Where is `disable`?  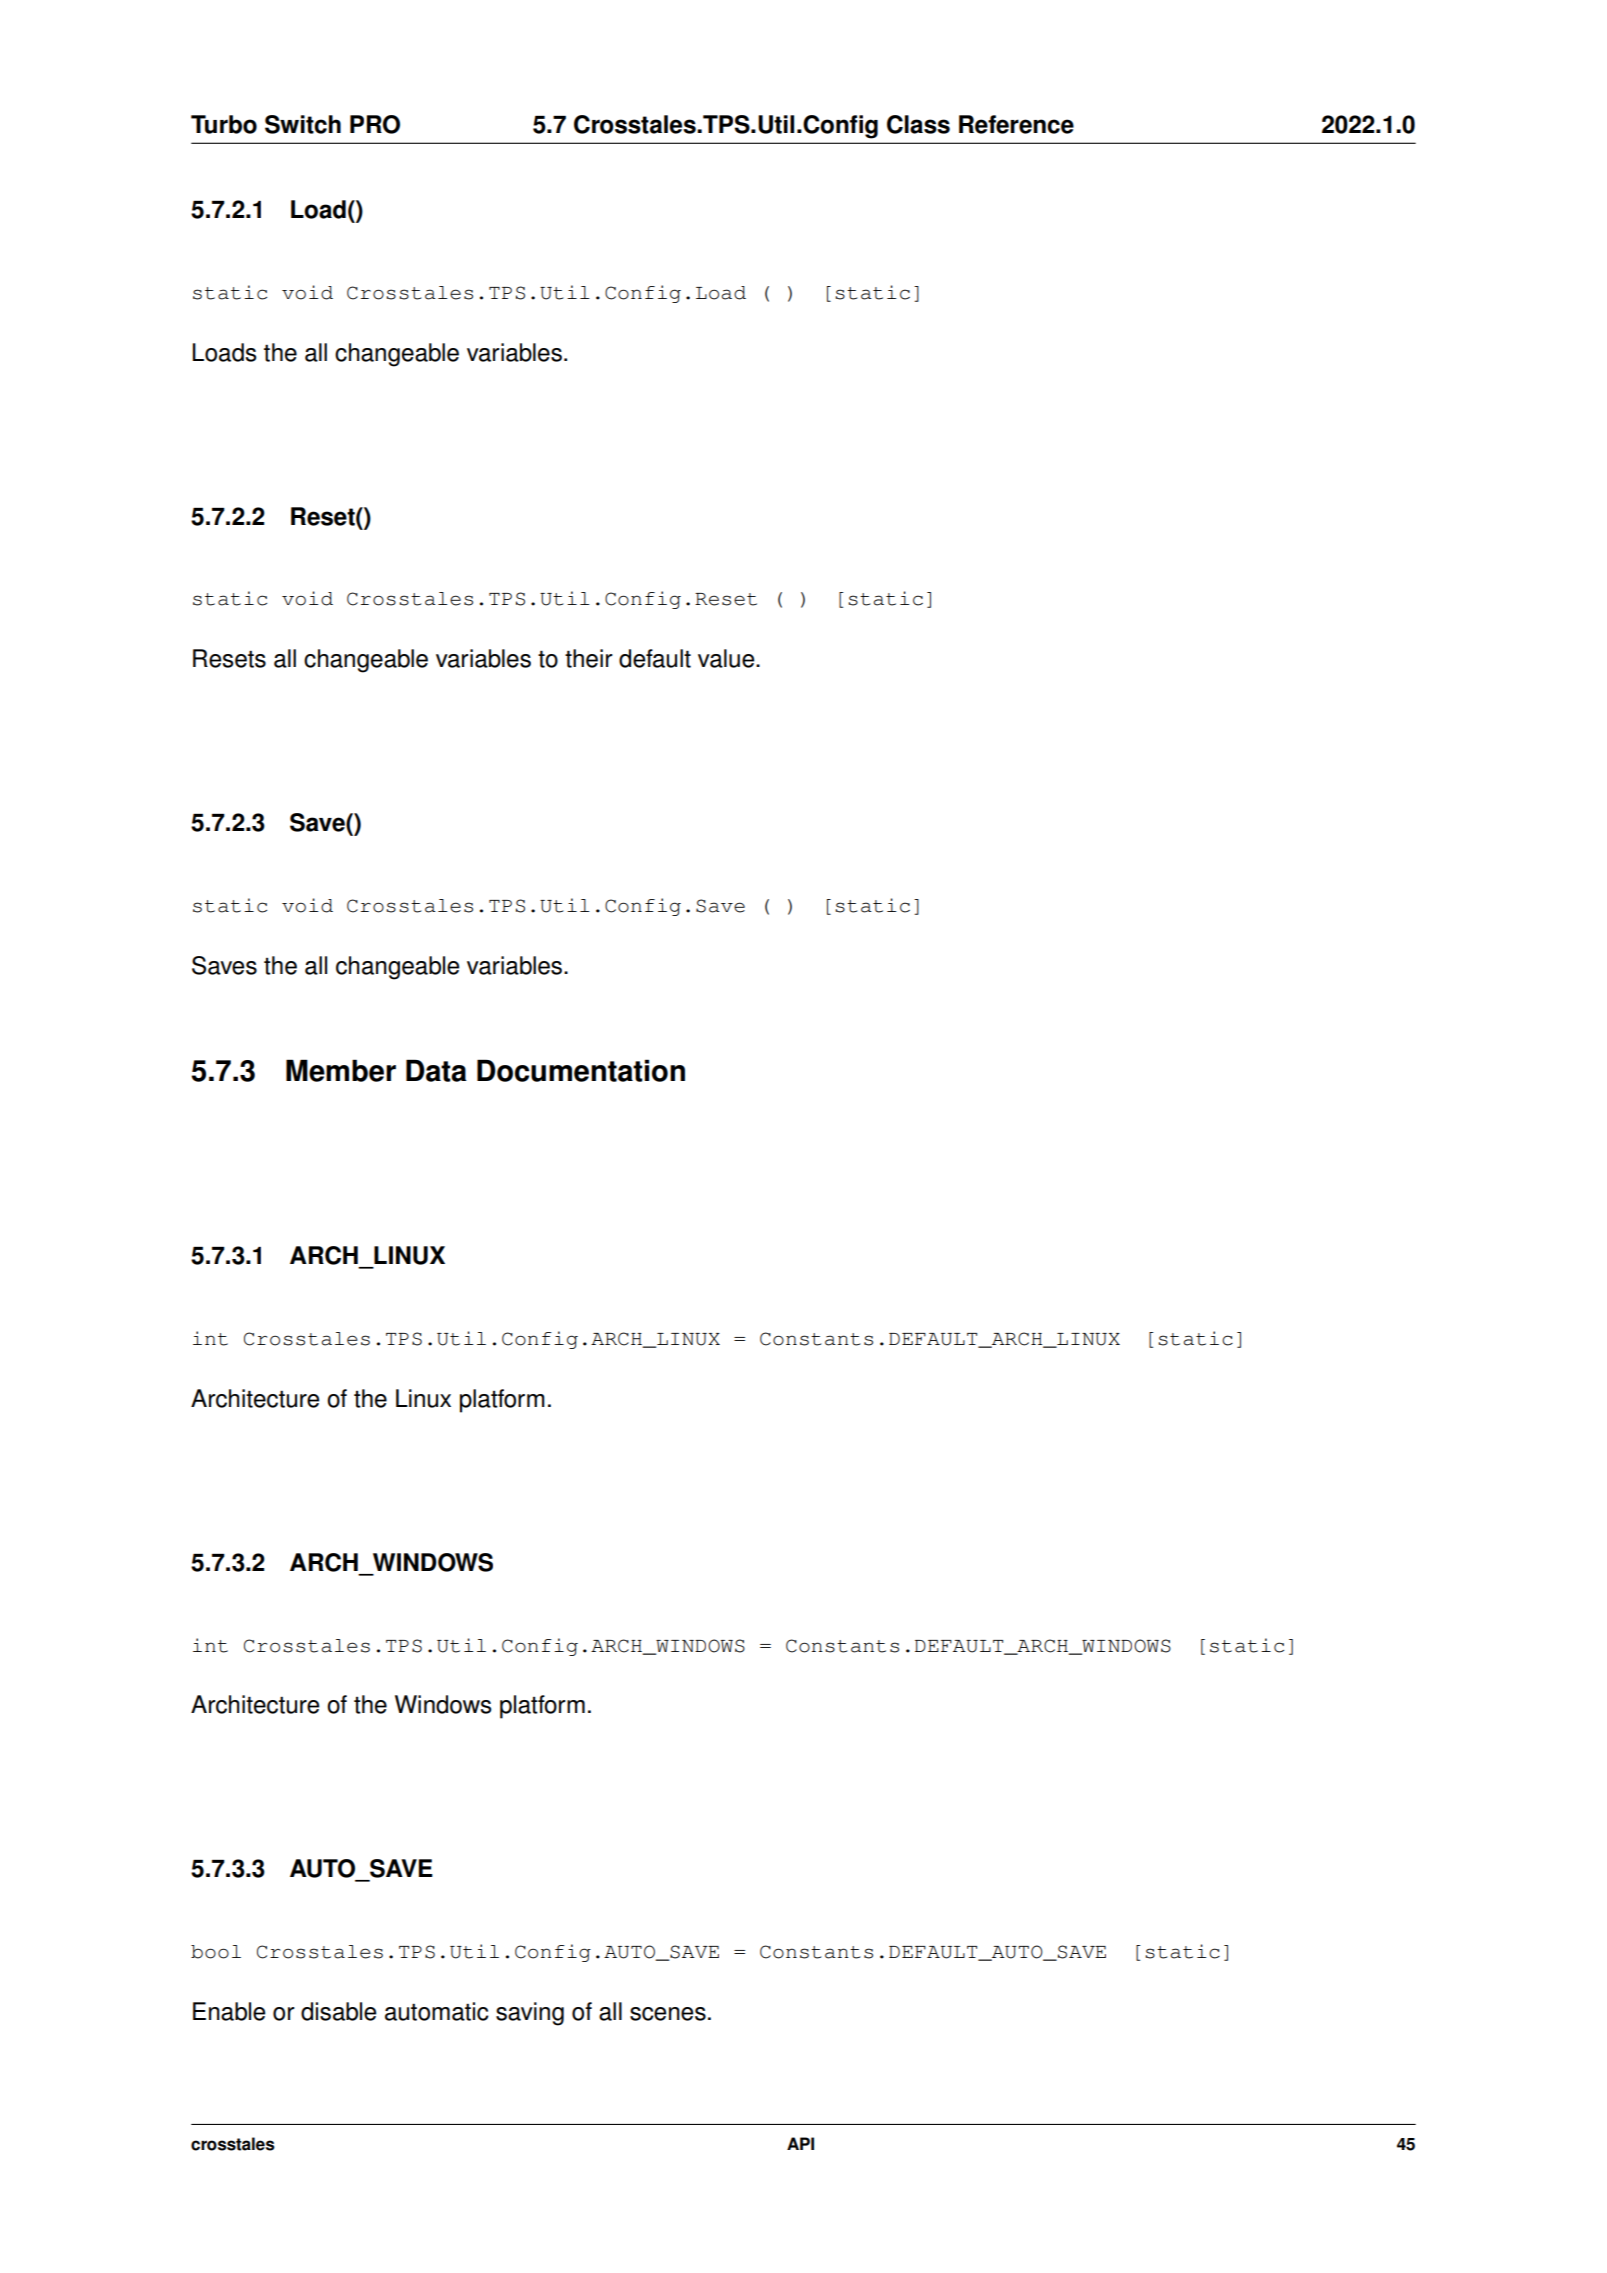 disable is located at coordinates (338, 2011).
